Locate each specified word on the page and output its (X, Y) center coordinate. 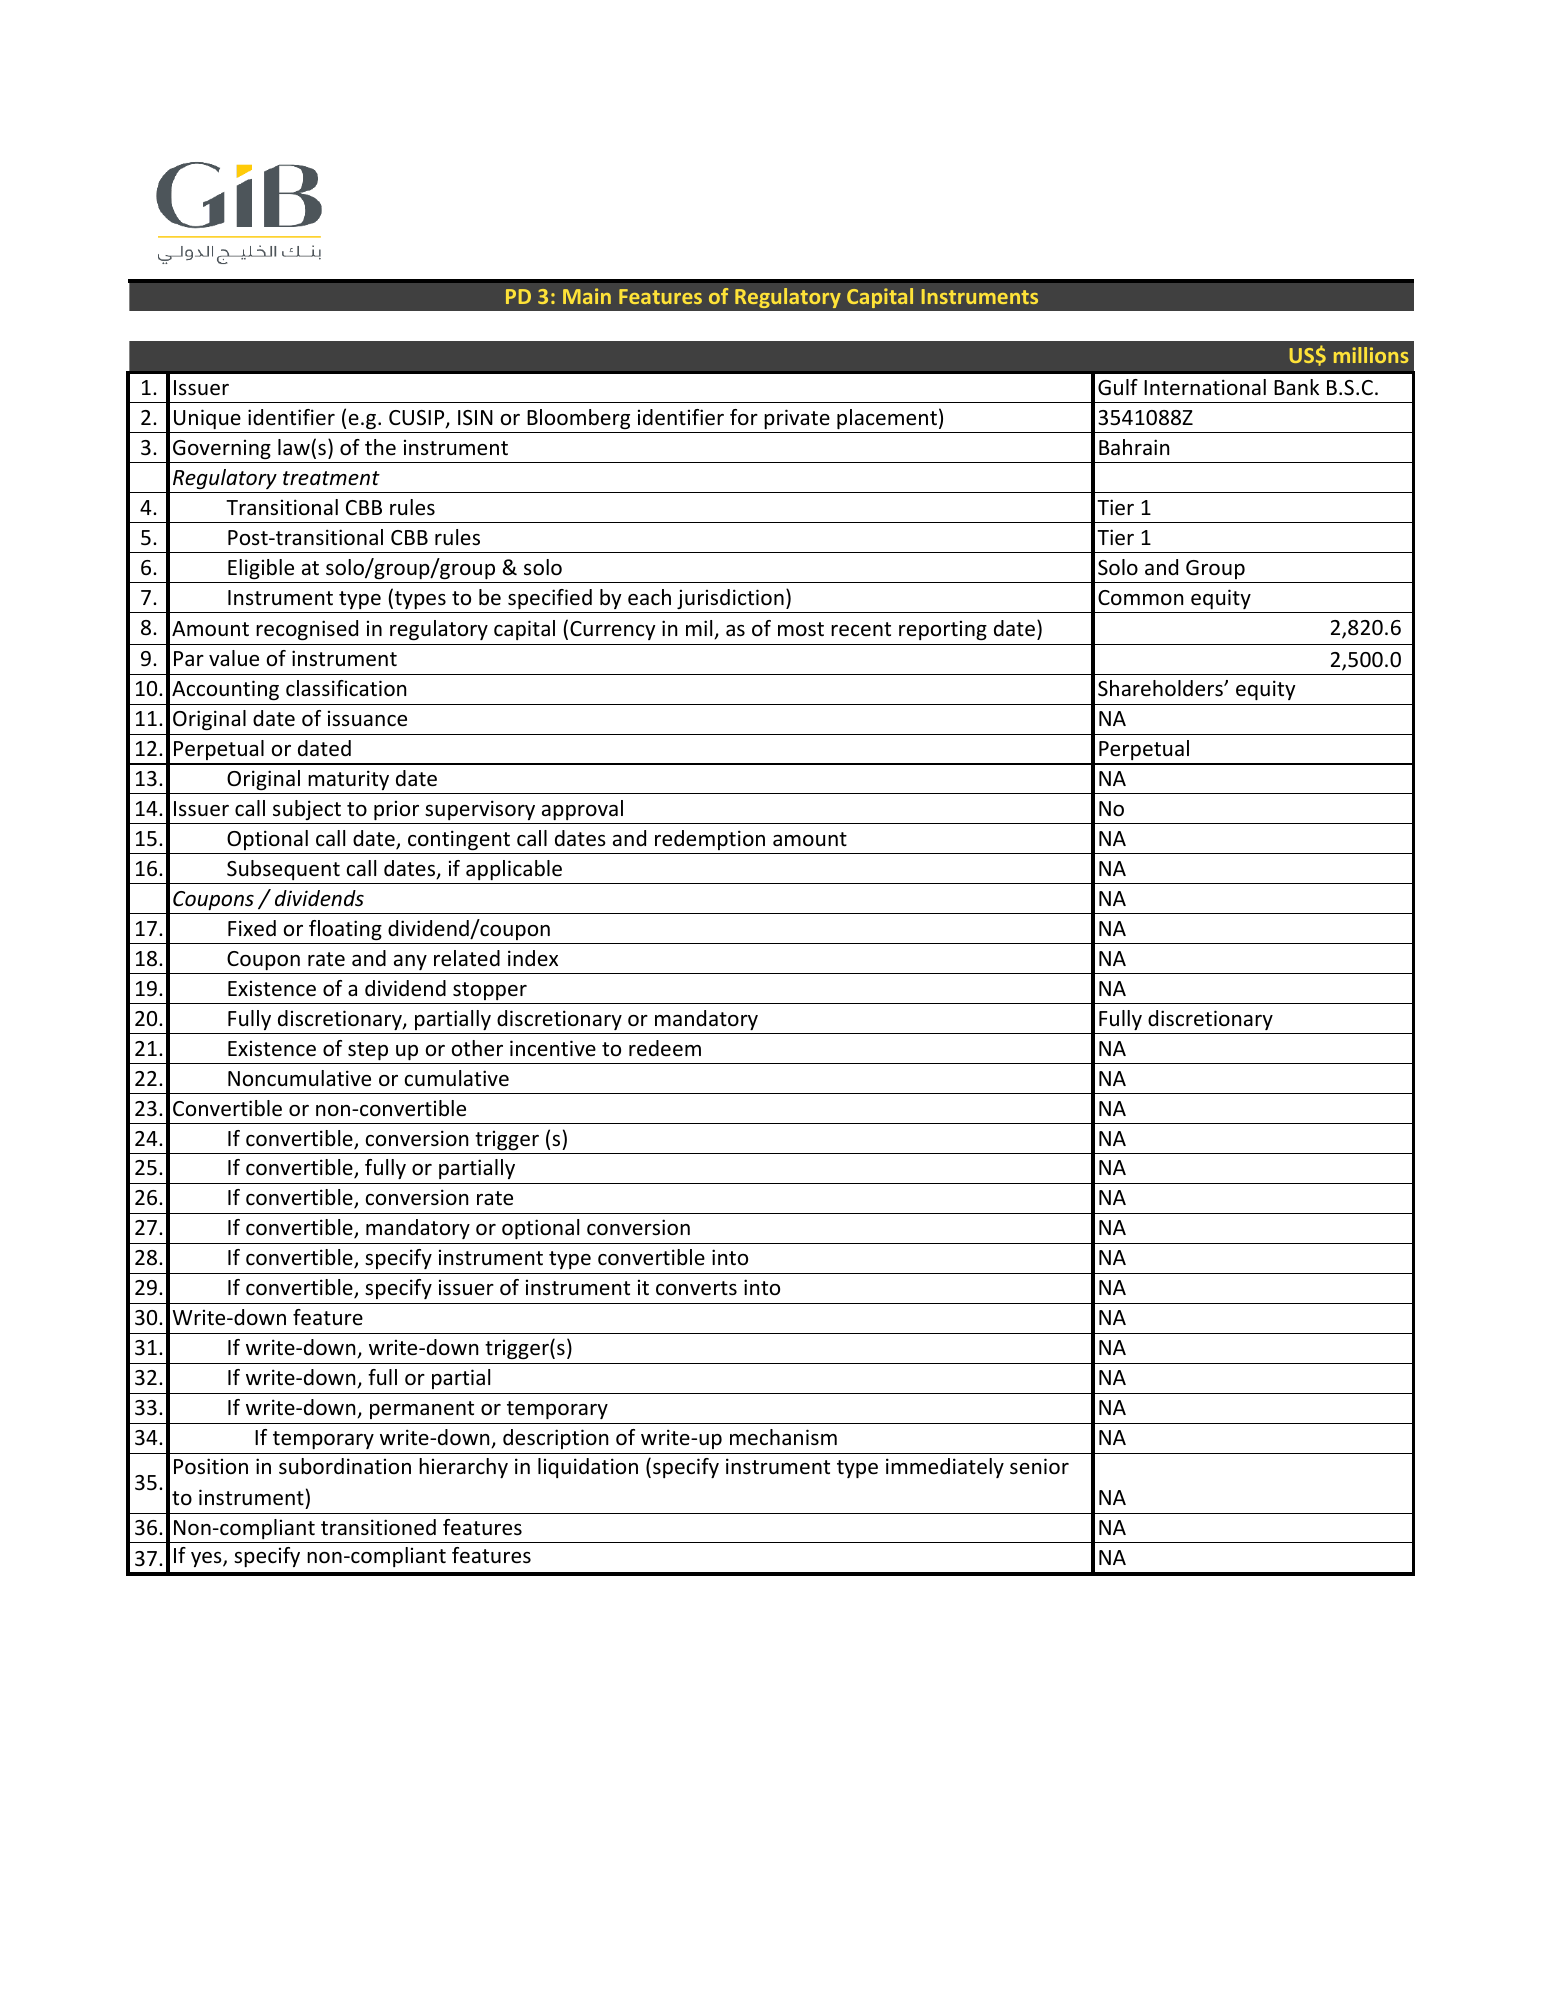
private (797, 419)
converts (696, 1288)
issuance (367, 718)
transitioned (378, 1527)
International (1205, 387)
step (368, 1051)
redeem (665, 1048)
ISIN (475, 418)
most (801, 629)
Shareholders (1161, 688)
